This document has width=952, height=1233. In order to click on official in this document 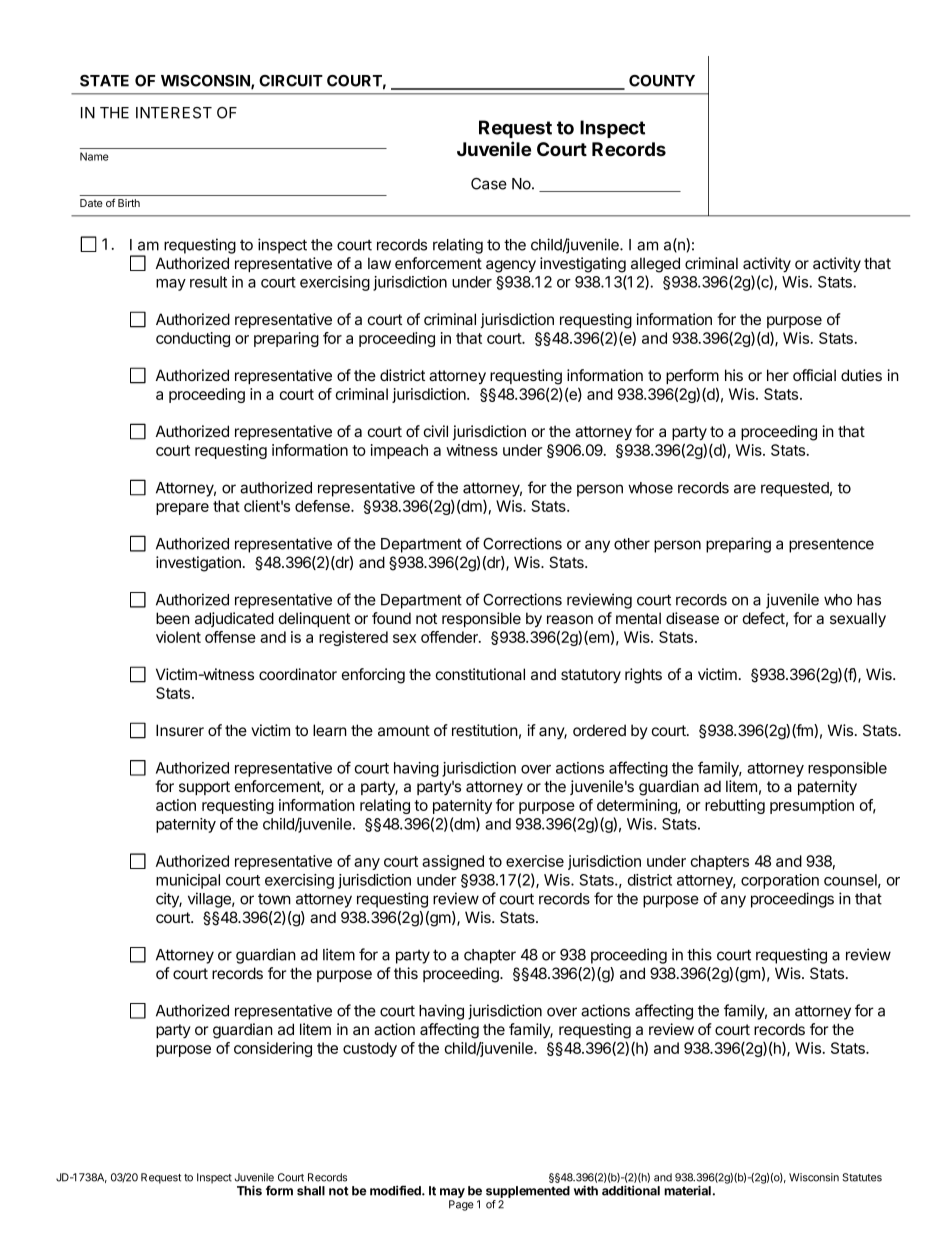, I will do `click(814, 375)`.
